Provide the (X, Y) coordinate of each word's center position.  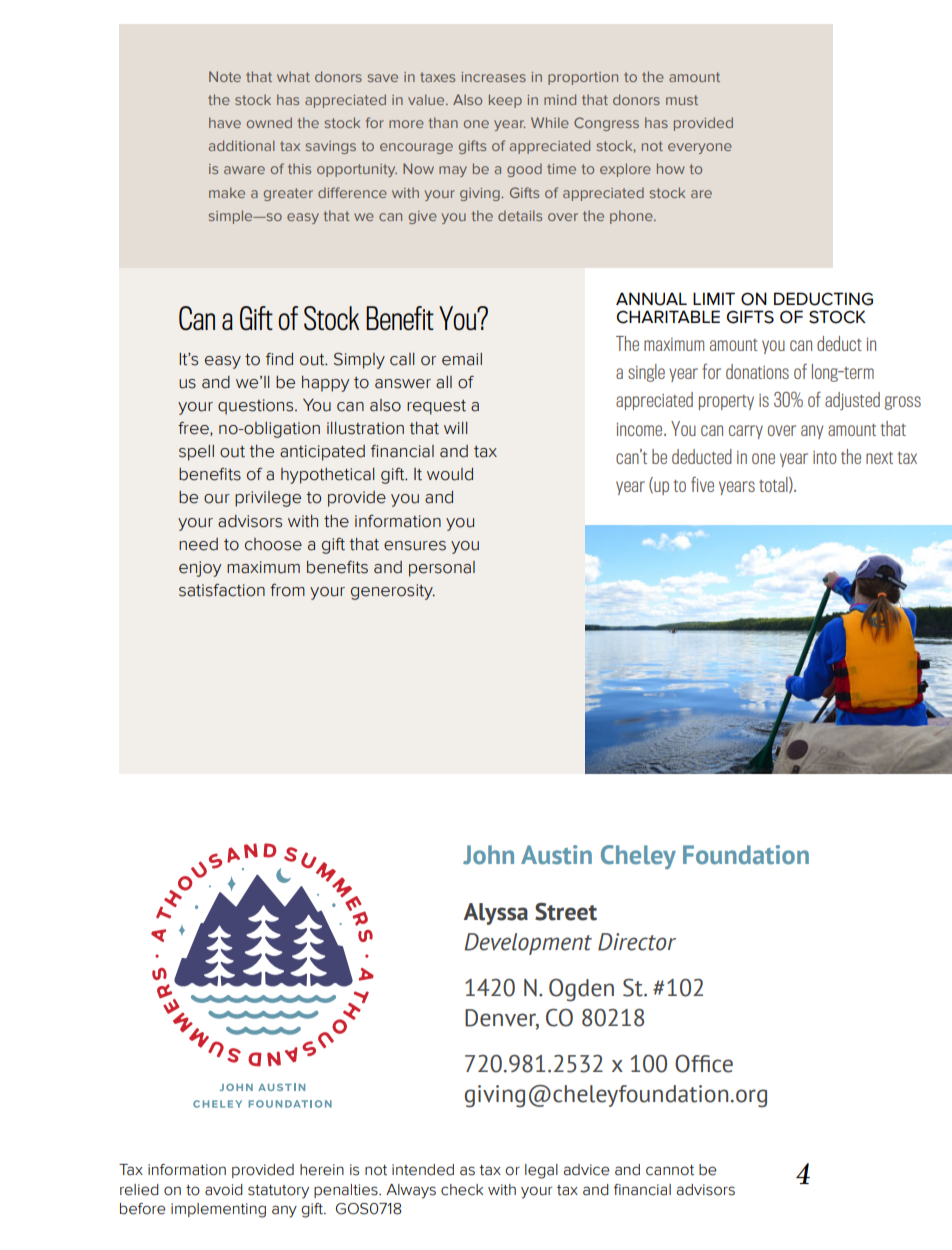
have (225, 122)
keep (505, 101)
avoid (224, 1190)
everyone (700, 148)
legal (541, 1171)
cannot (670, 1170)
